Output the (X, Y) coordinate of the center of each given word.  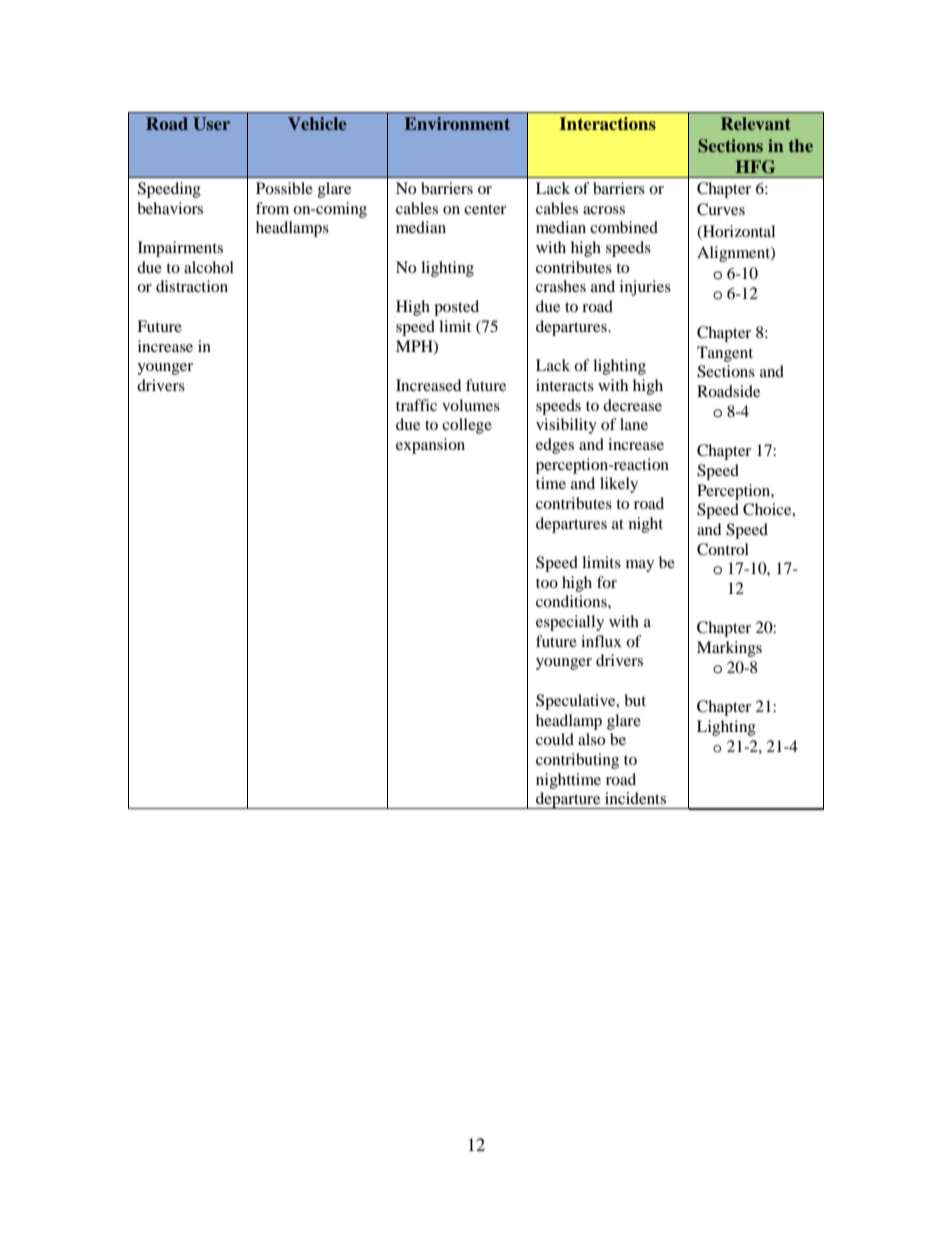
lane (634, 424)
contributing (577, 761)
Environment (457, 123)
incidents (635, 798)
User (211, 124)
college (467, 426)
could (555, 739)
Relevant (756, 123)
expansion (430, 446)
